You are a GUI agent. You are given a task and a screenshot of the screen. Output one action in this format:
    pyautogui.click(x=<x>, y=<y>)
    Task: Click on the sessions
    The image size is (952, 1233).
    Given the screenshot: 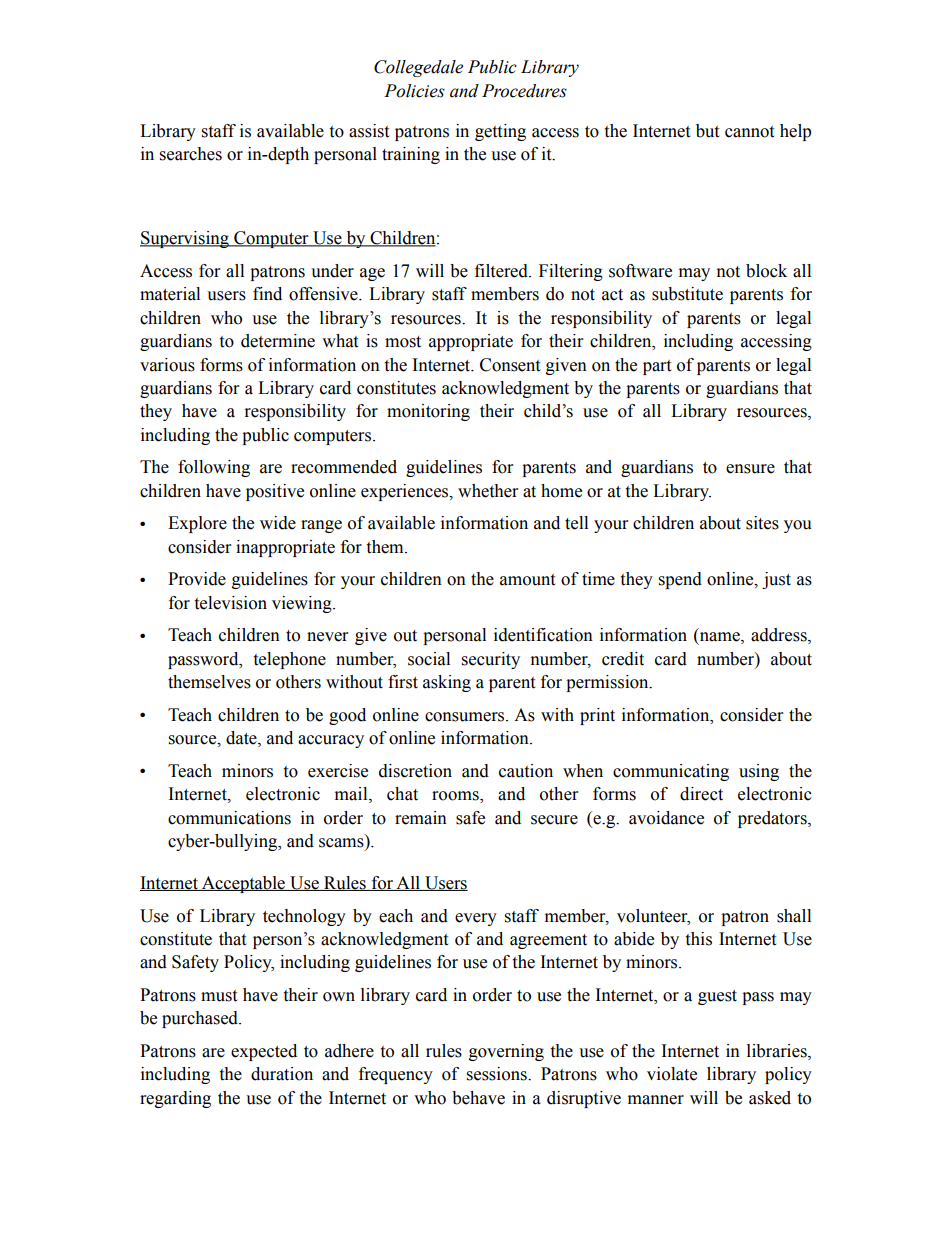 What is the action you would take?
    pyautogui.click(x=498, y=1074)
